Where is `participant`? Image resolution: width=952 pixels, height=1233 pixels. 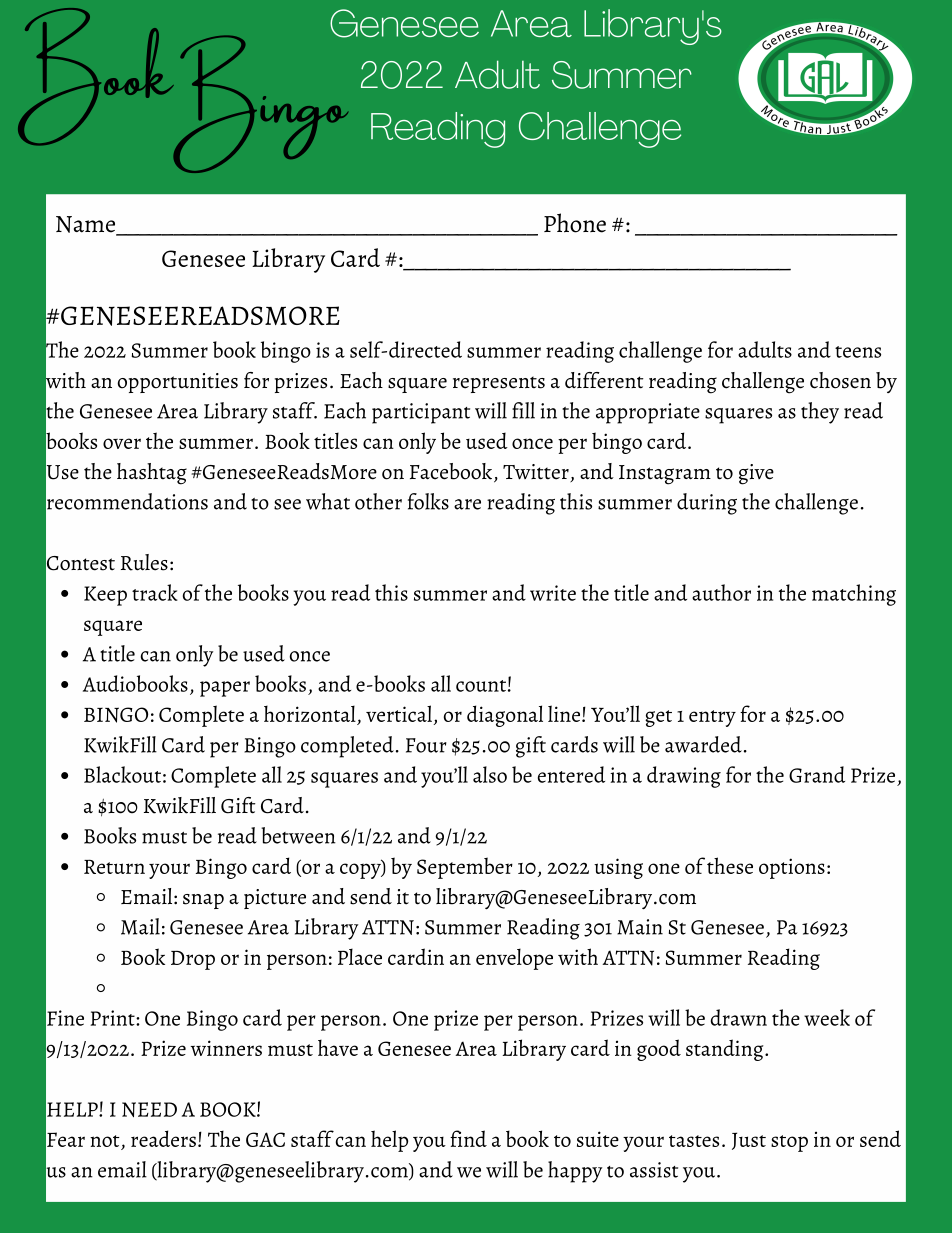 participant is located at coordinates (421, 413).
